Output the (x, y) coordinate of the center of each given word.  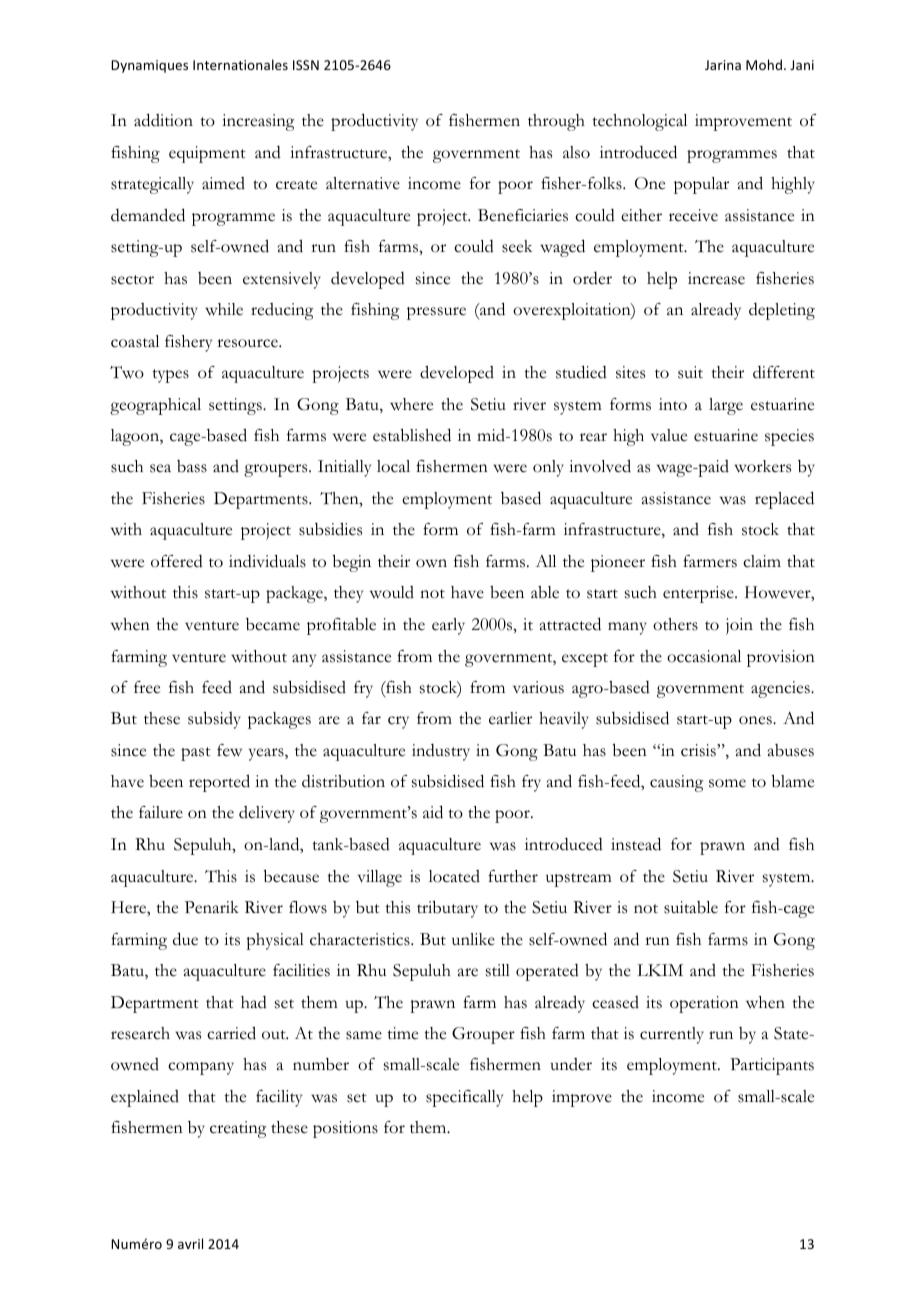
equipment (207, 154)
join (739, 626)
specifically (464, 1098)
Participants (772, 1066)
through (556, 122)
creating (238, 1129)
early (448, 626)
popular (701, 185)
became (273, 624)
